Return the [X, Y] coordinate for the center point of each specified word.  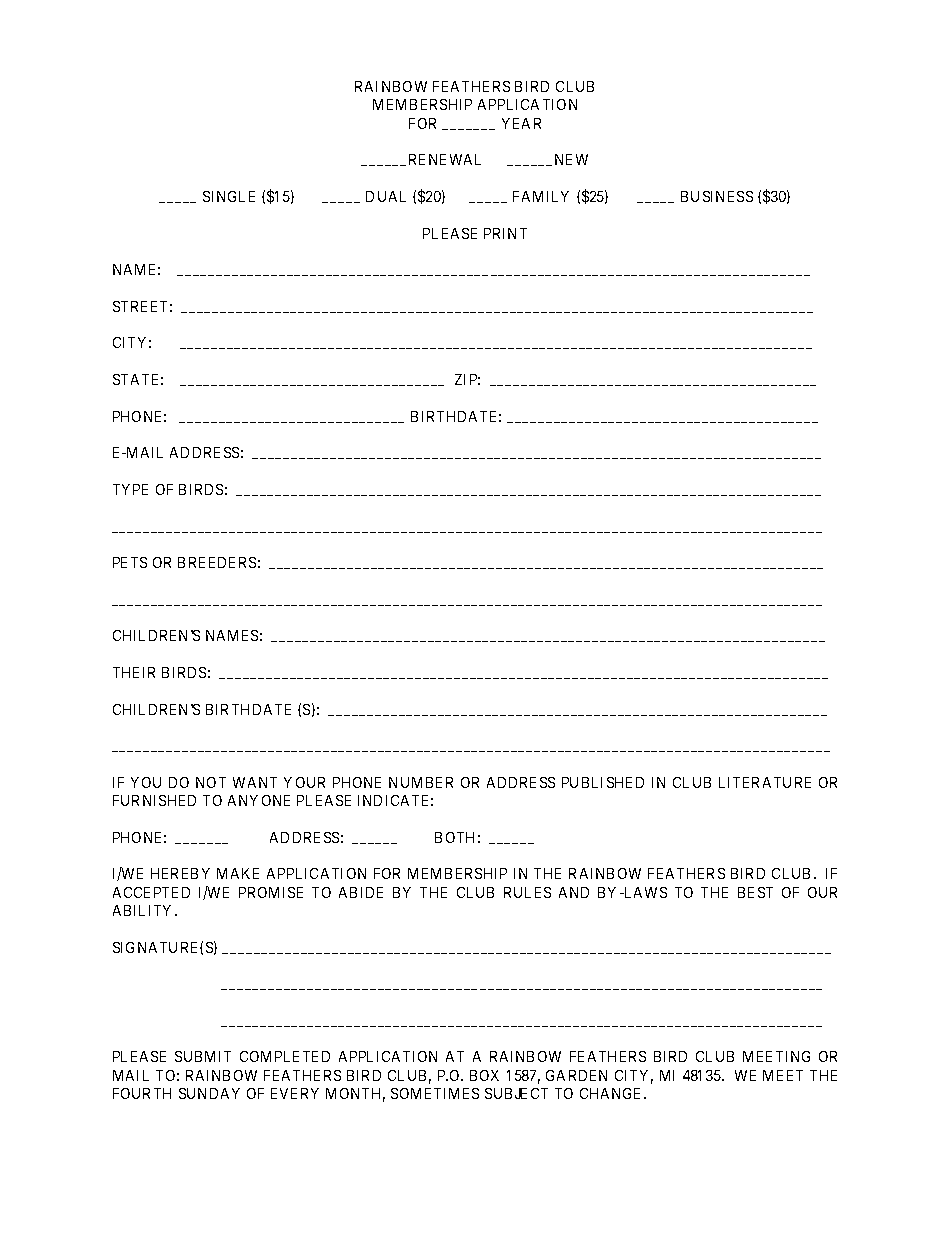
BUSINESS [717, 196]
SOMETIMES [435, 1093]
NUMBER [421, 782]
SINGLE [229, 196]
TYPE [130, 489]
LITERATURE [765, 782]
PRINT [505, 233]
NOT [211, 782]
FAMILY [541, 196]
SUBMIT [203, 1056]
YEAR [521, 123]
